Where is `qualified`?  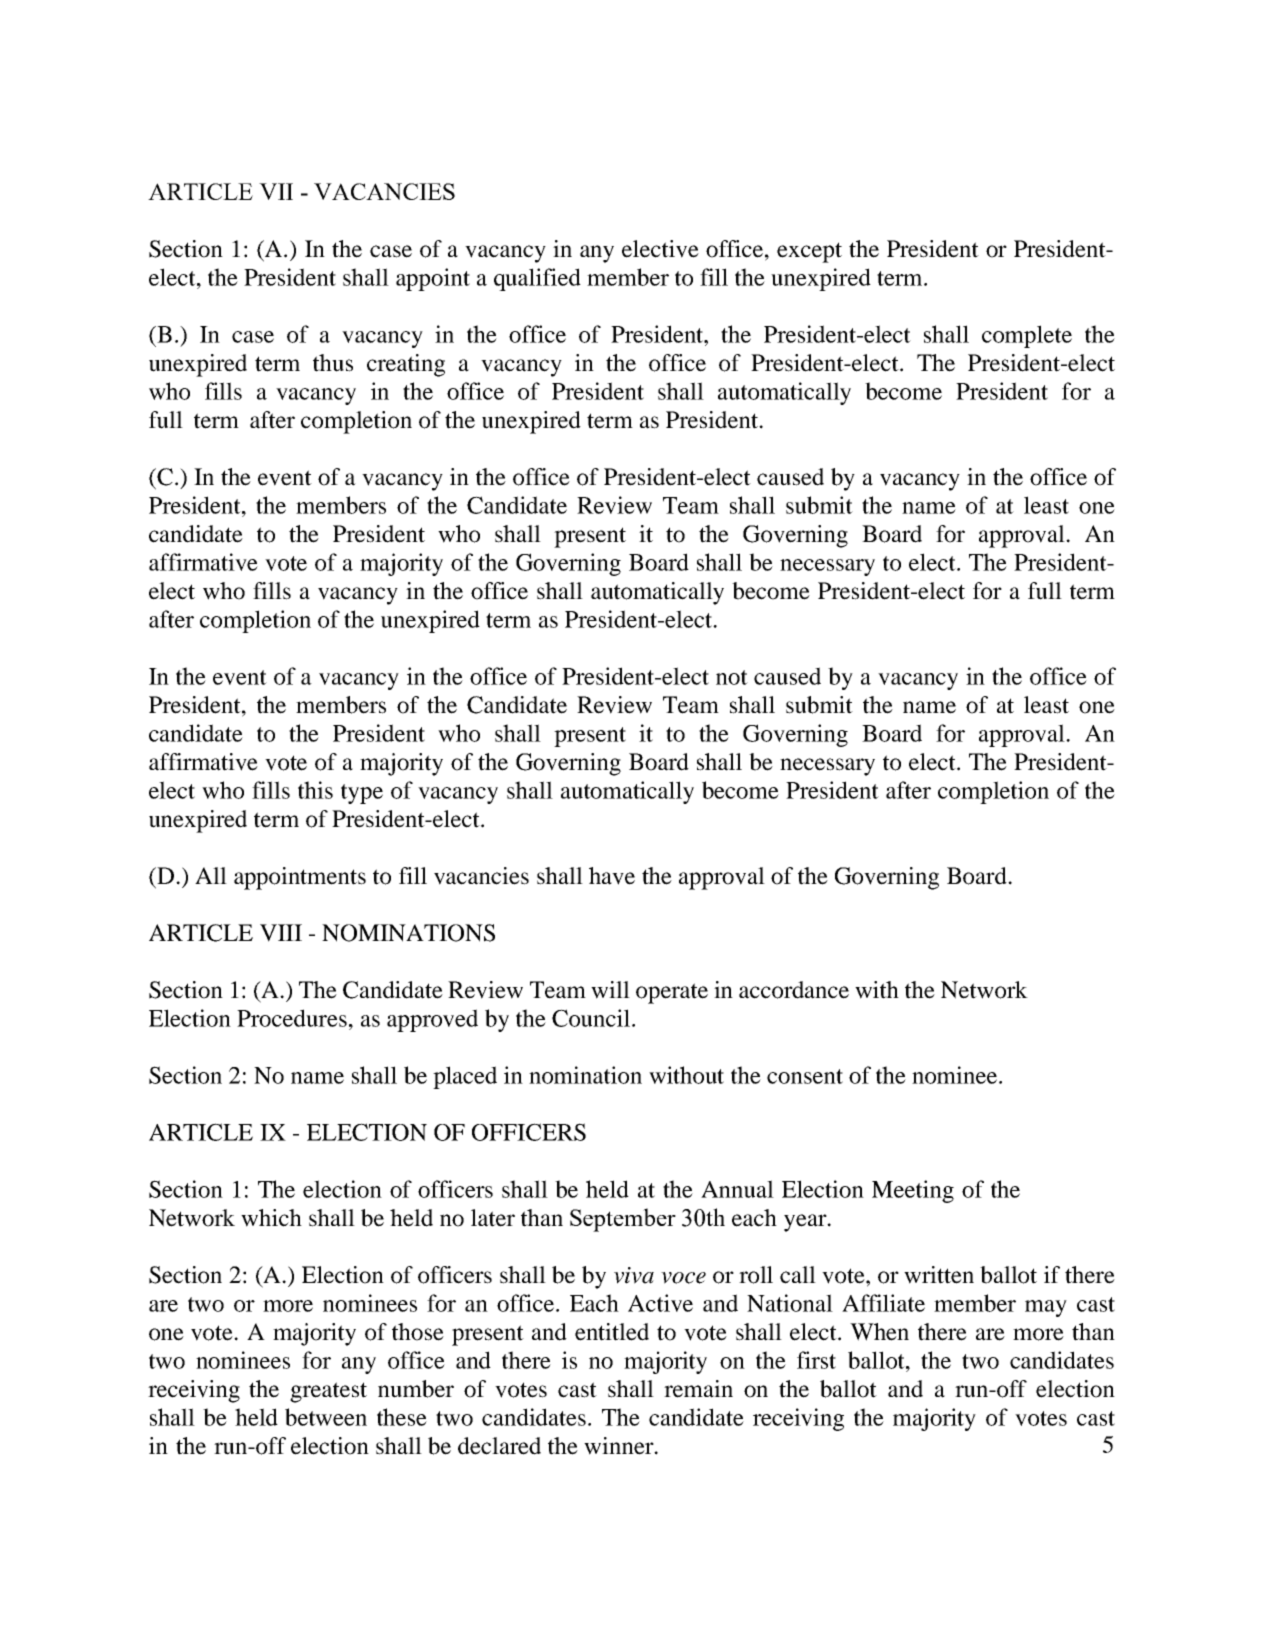
qualified is located at coordinates (537, 279).
